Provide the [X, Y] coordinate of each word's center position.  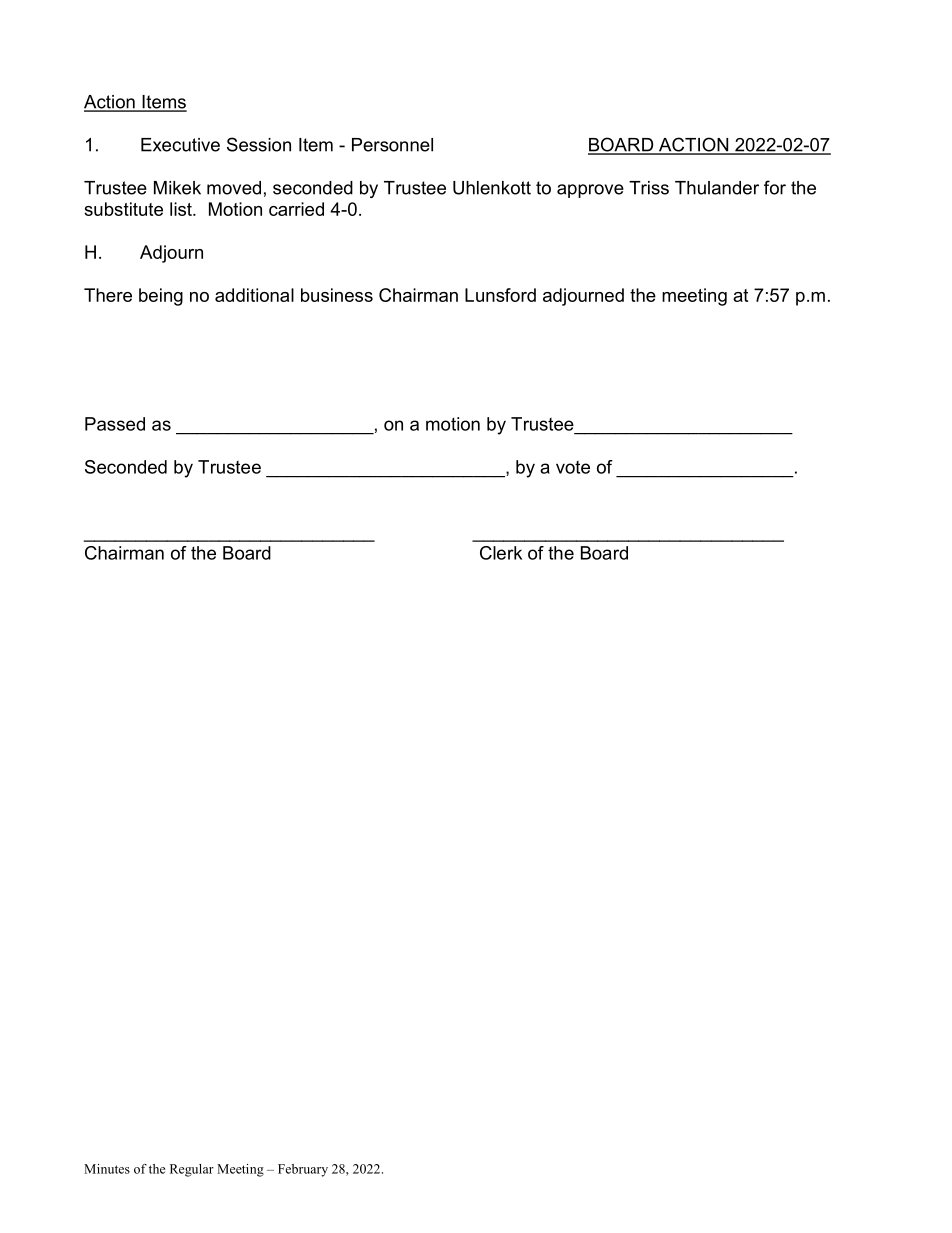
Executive [180, 145]
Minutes [107, 1169]
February [303, 1170]
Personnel [392, 145]
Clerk [501, 553]
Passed [115, 424]
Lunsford [500, 295]
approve [590, 191]
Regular [192, 1170]
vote [573, 467]
